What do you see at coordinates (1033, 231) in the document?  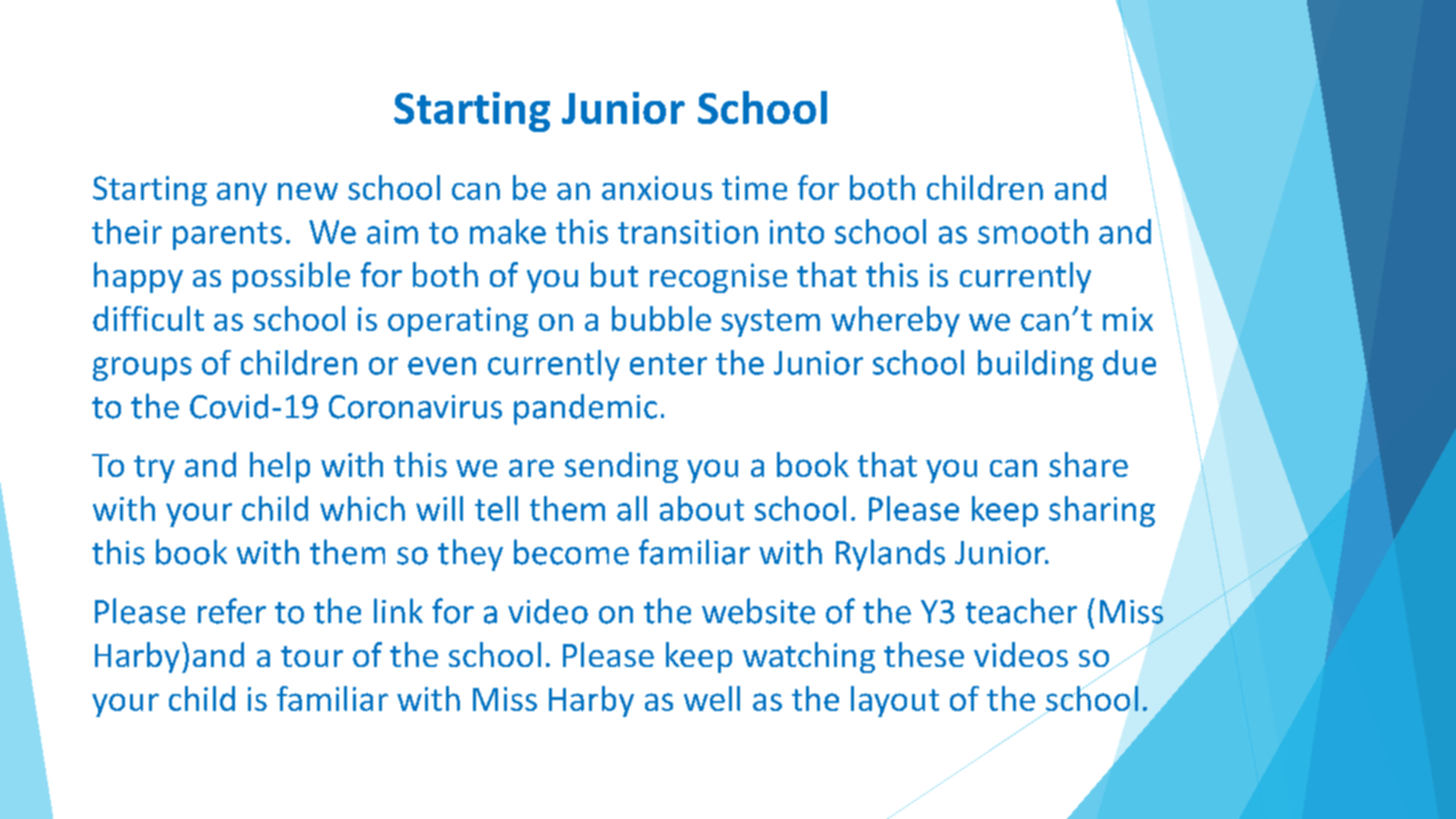 I see `smooth` at bounding box center [1033, 231].
